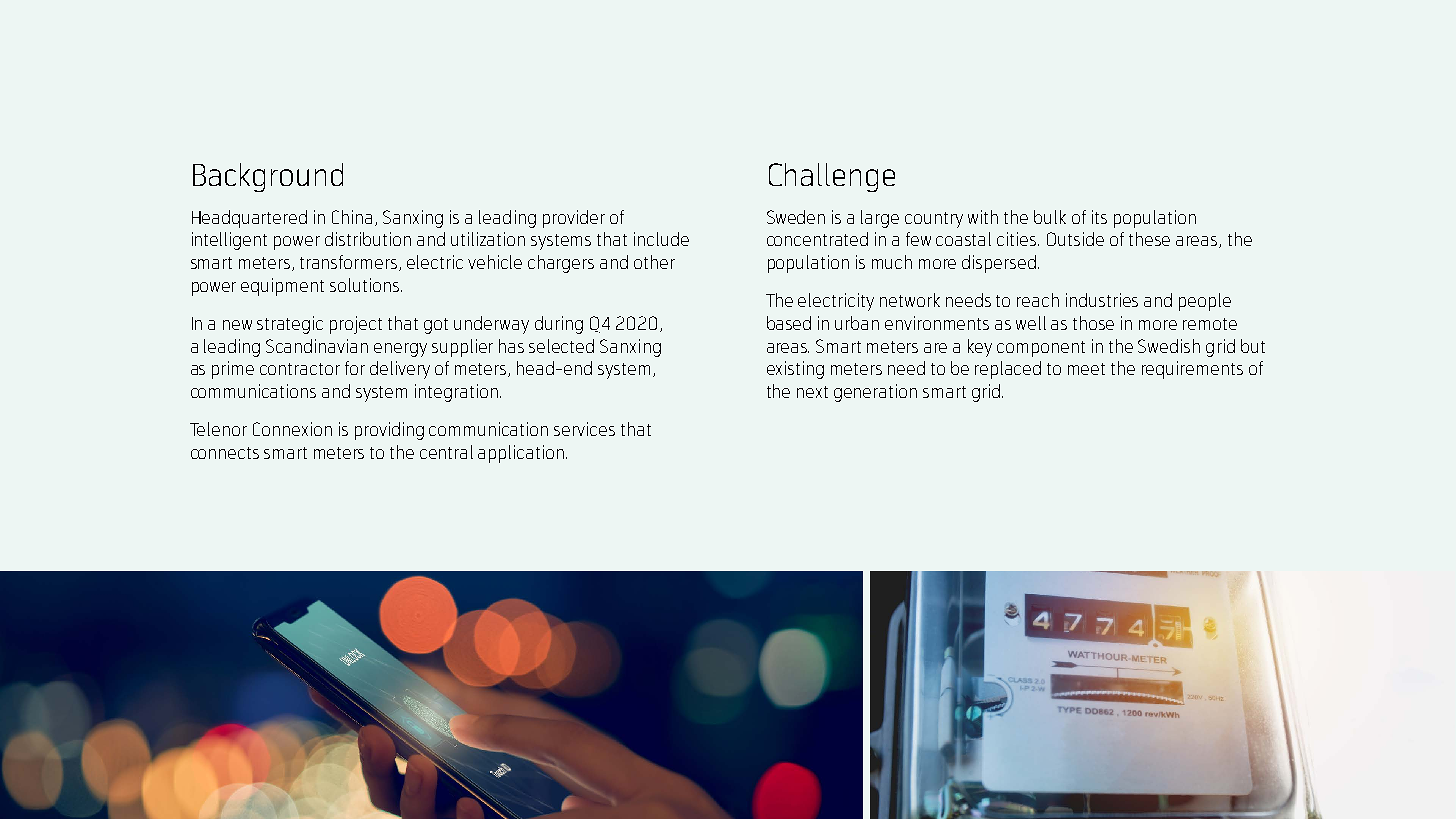 The width and height of the screenshot is (1456, 819). What do you see at coordinates (268, 177) in the screenshot?
I see `Background` at bounding box center [268, 177].
